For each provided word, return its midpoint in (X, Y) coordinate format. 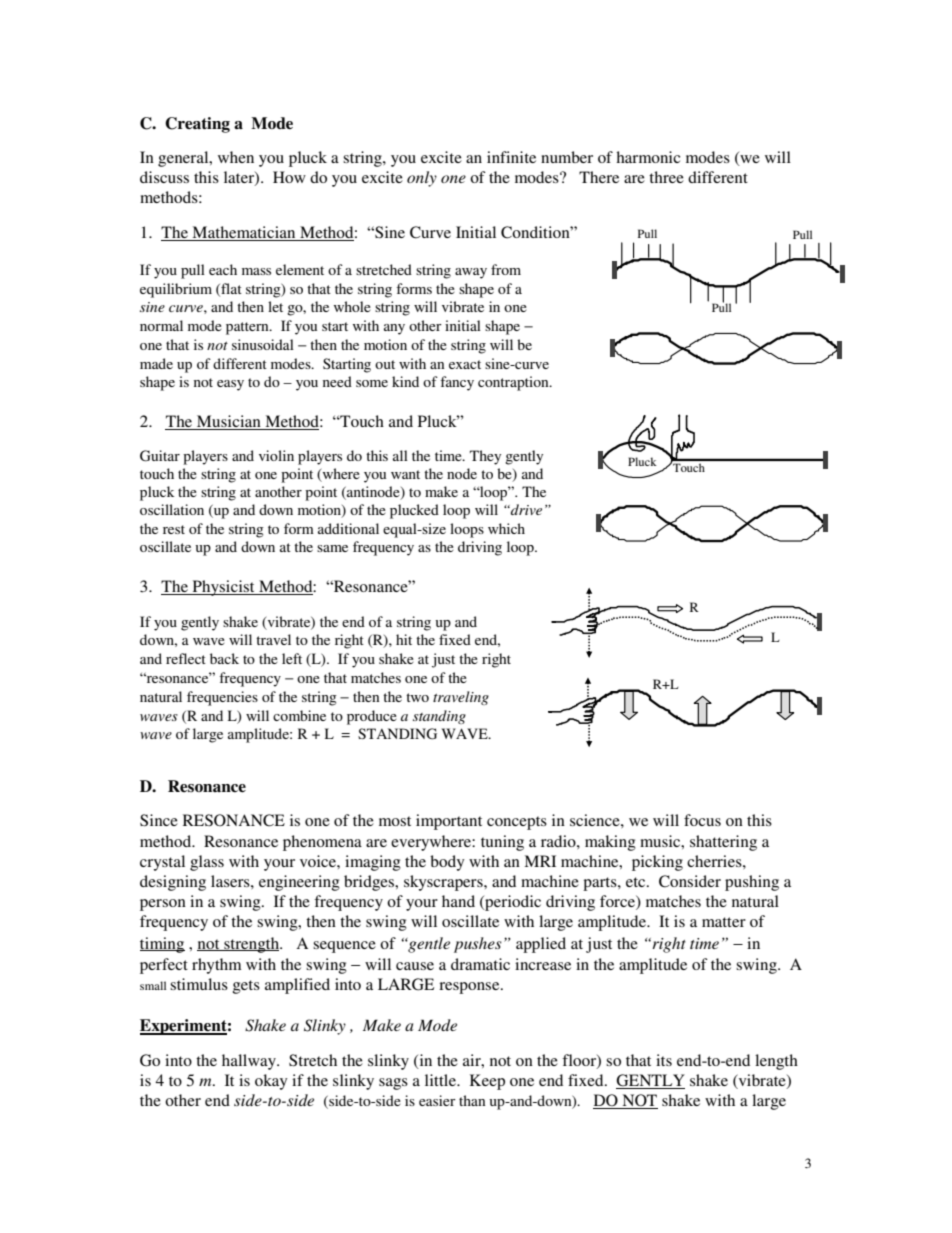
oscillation (172, 509)
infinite (511, 157)
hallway (250, 1062)
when (236, 157)
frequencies (222, 698)
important (449, 822)
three (666, 177)
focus (702, 820)
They (485, 457)
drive (525, 509)
